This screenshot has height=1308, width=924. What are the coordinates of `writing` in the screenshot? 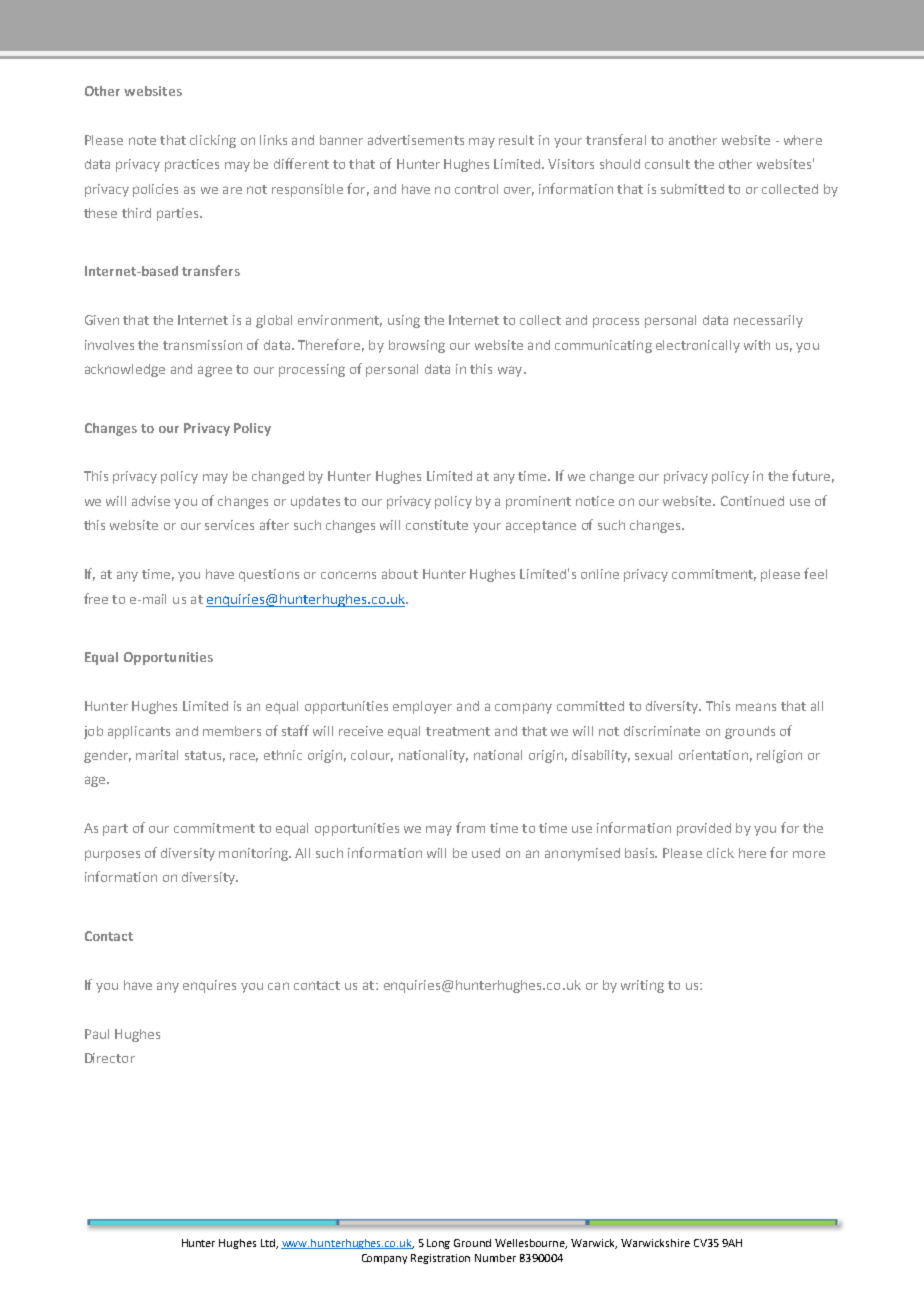 It's located at (642, 986).
